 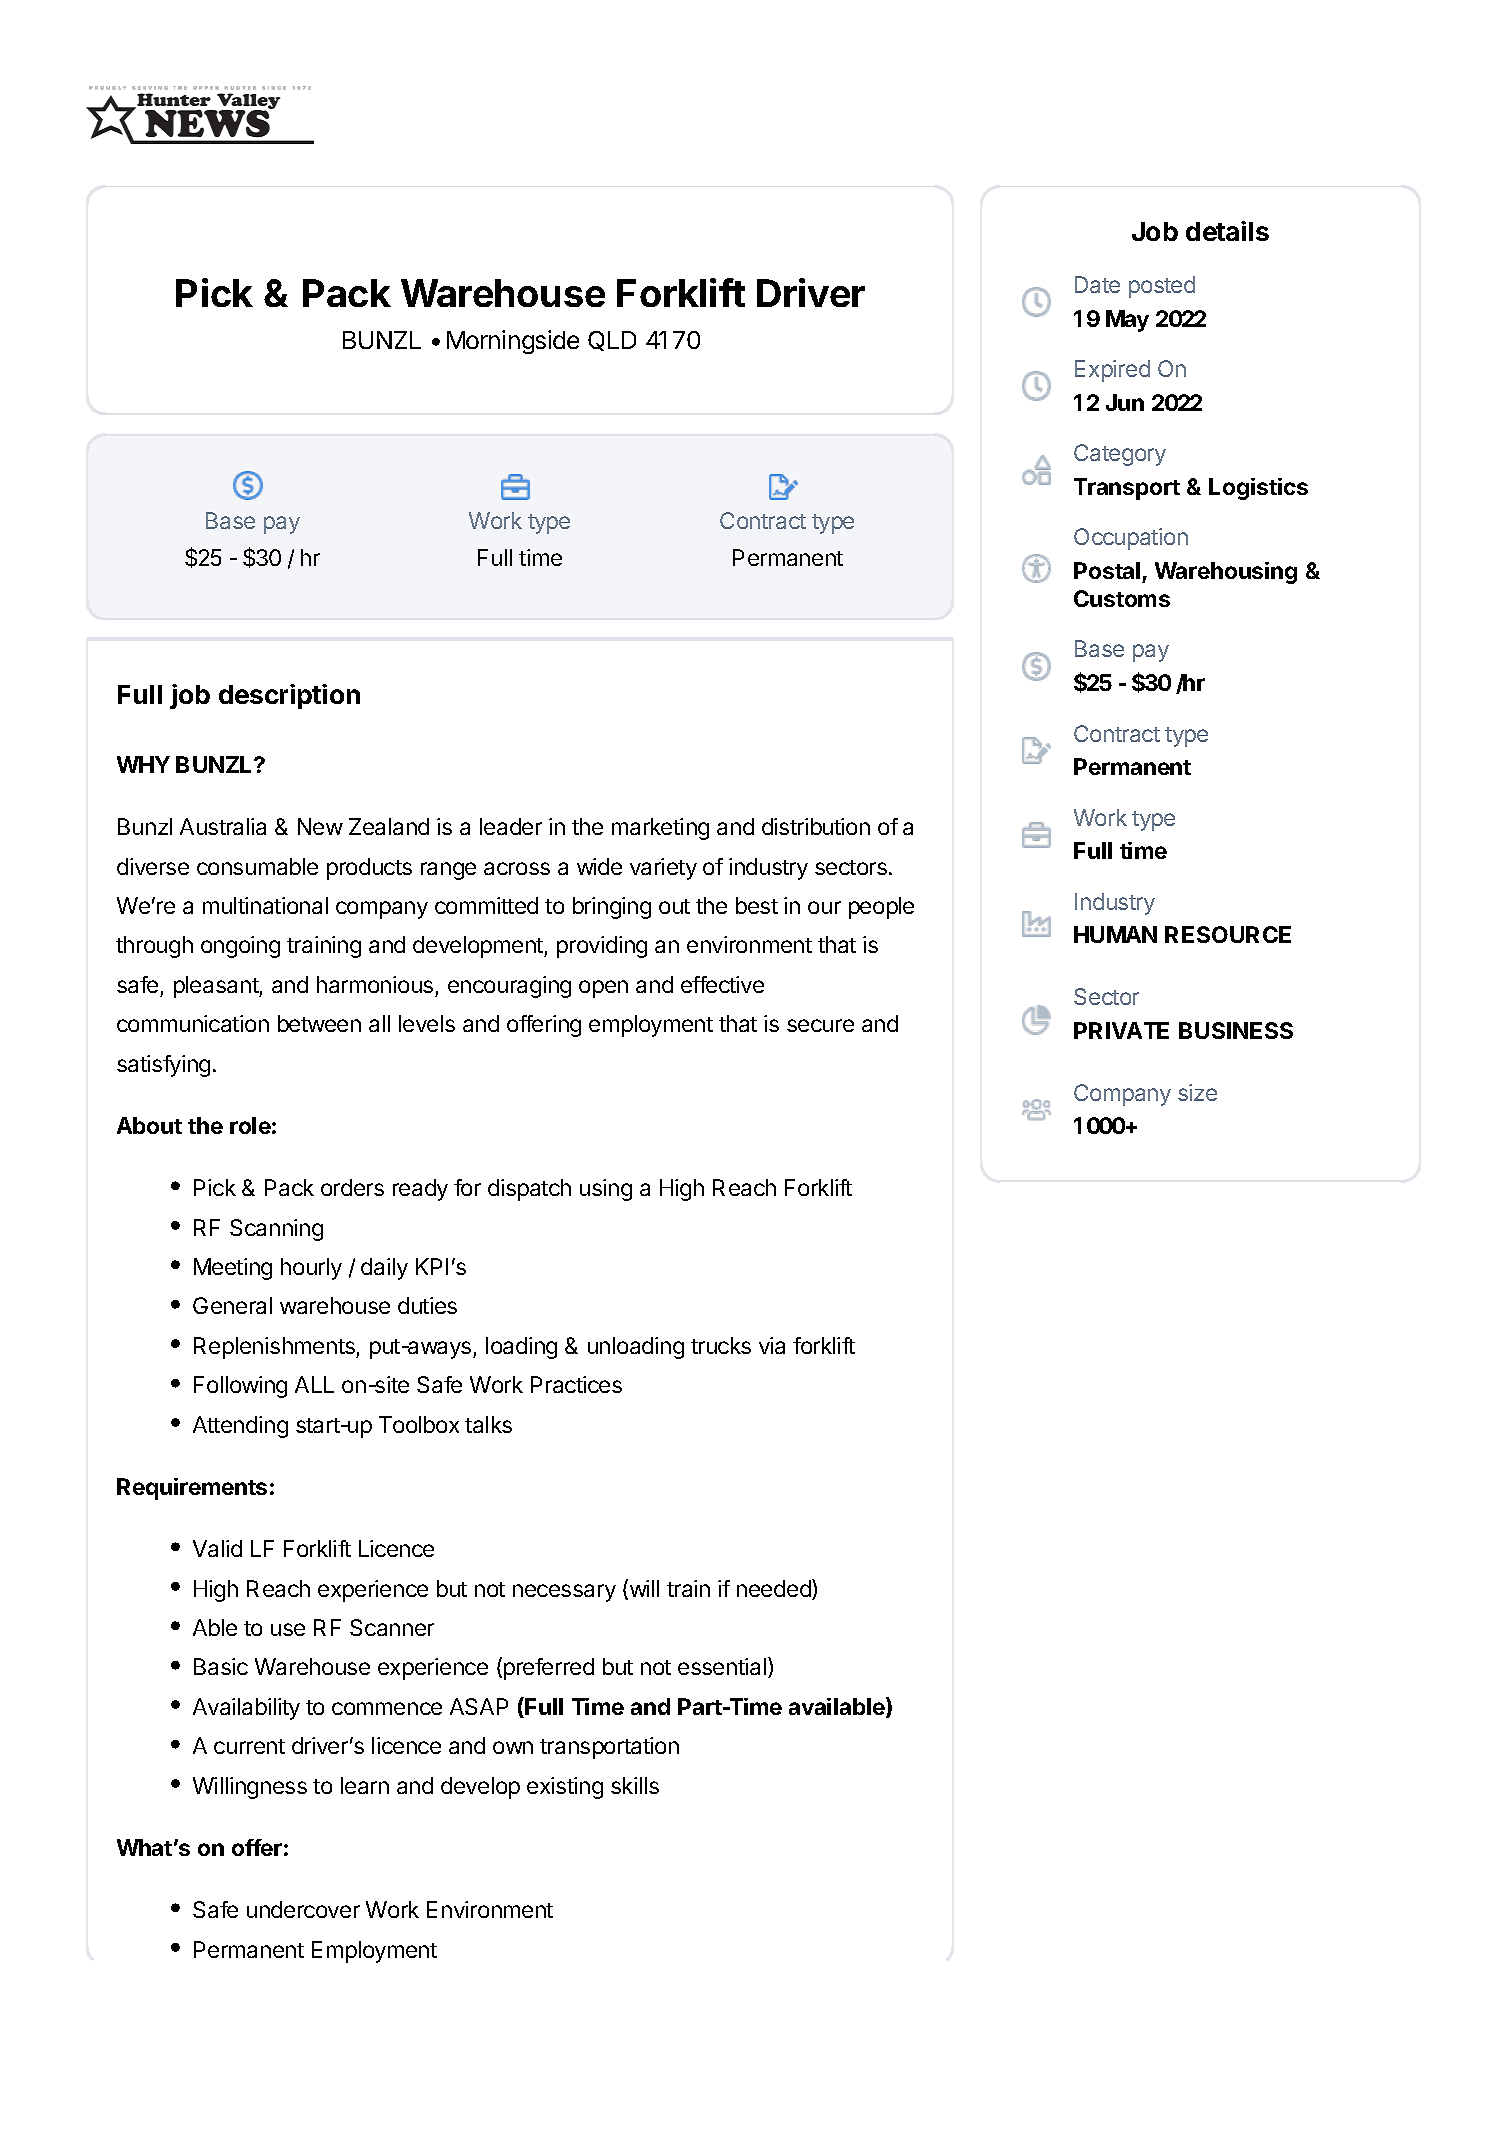 What do you see at coordinates (240, 1427) in the page?
I see `Attending` at bounding box center [240, 1427].
